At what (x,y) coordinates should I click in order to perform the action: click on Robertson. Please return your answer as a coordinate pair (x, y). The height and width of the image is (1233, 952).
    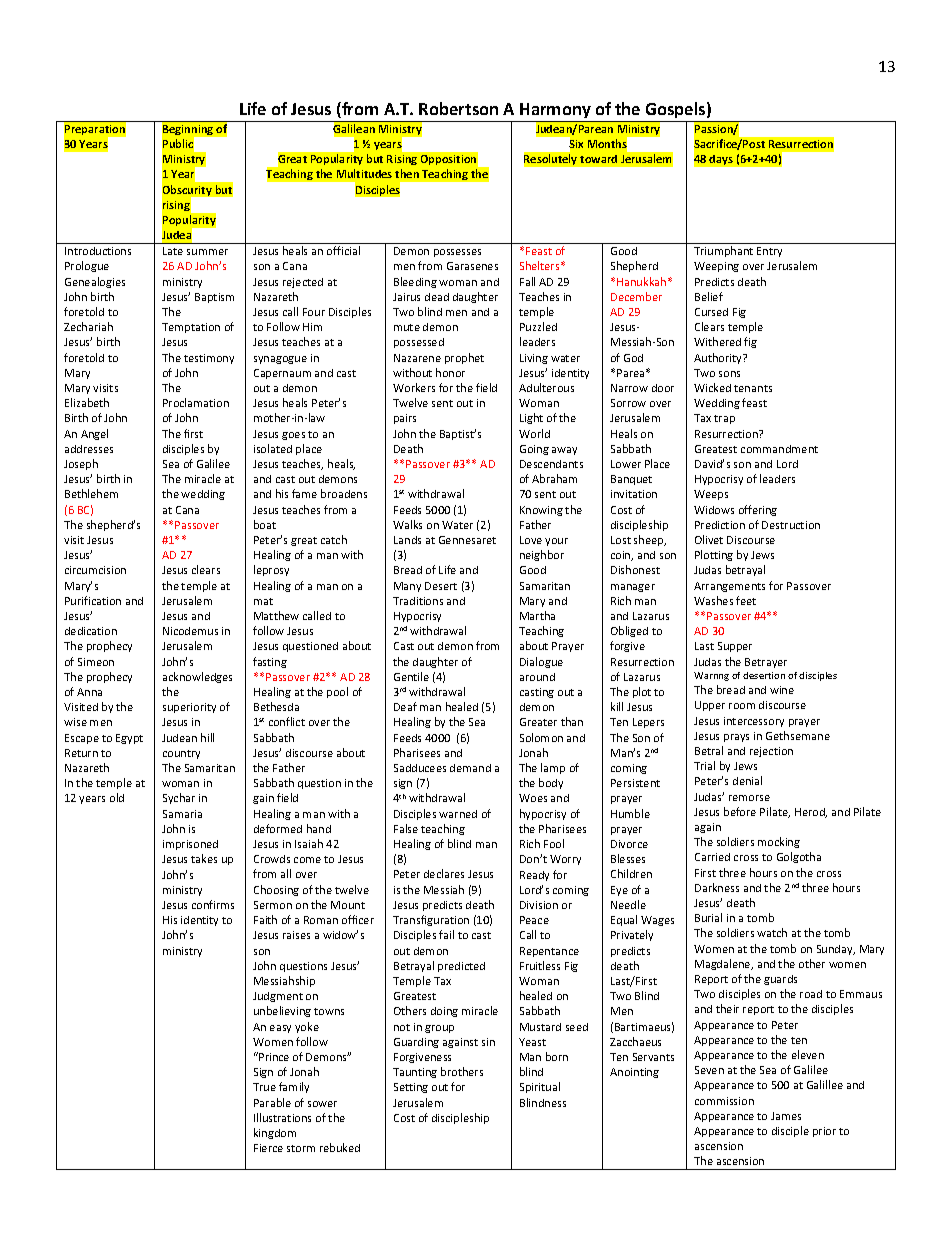
    Looking at the image, I should click on (458, 108).
